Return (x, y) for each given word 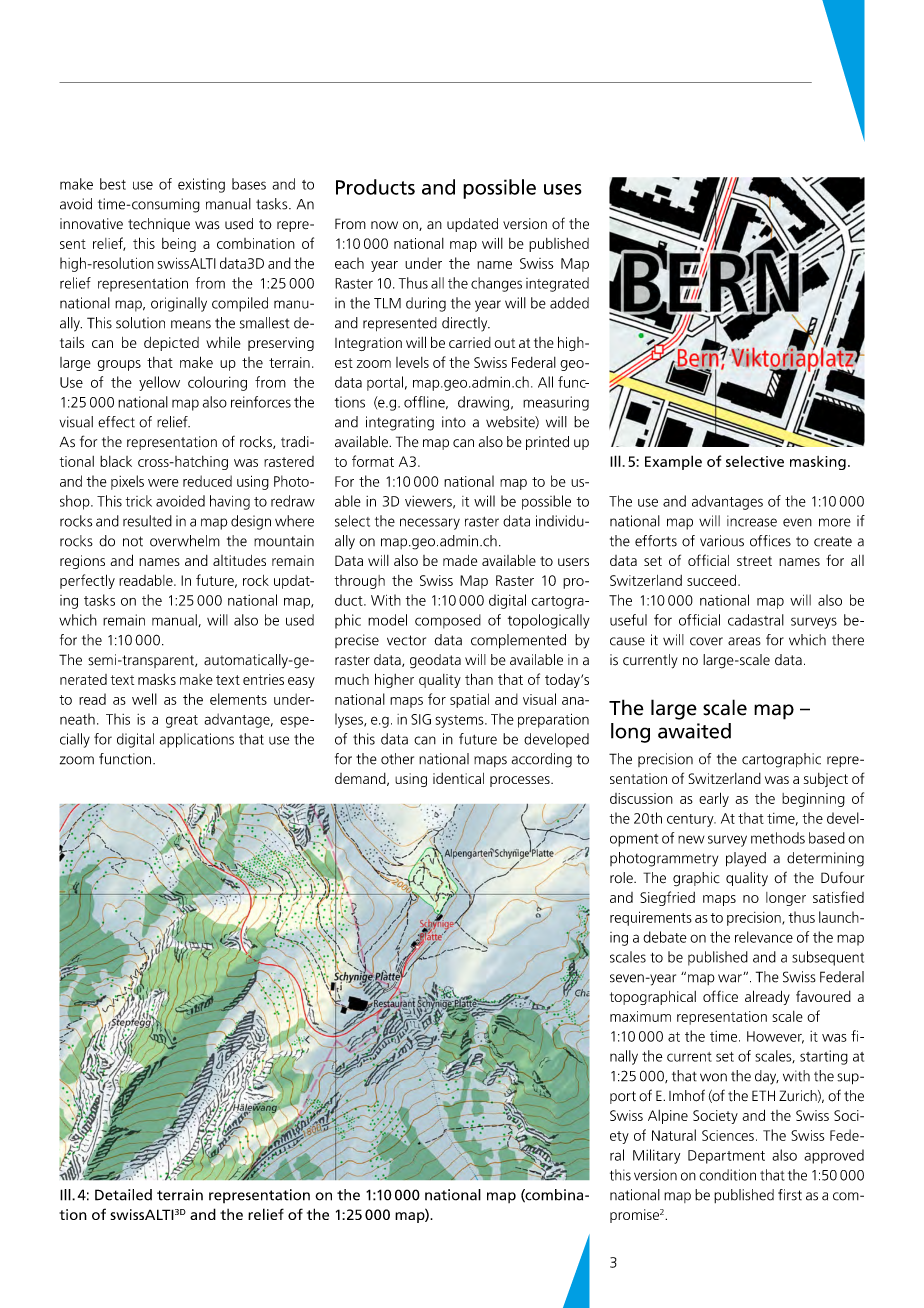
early (714, 799)
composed (448, 621)
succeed (713, 580)
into (454, 422)
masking (818, 463)
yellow (159, 383)
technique (159, 225)
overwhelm (185, 541)
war (731, 978)
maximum (640, 1016)
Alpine (668, 1117)
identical (458, 778)
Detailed (123, 1195)
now (384, 225)
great (182, 721)
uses (563, 189)
